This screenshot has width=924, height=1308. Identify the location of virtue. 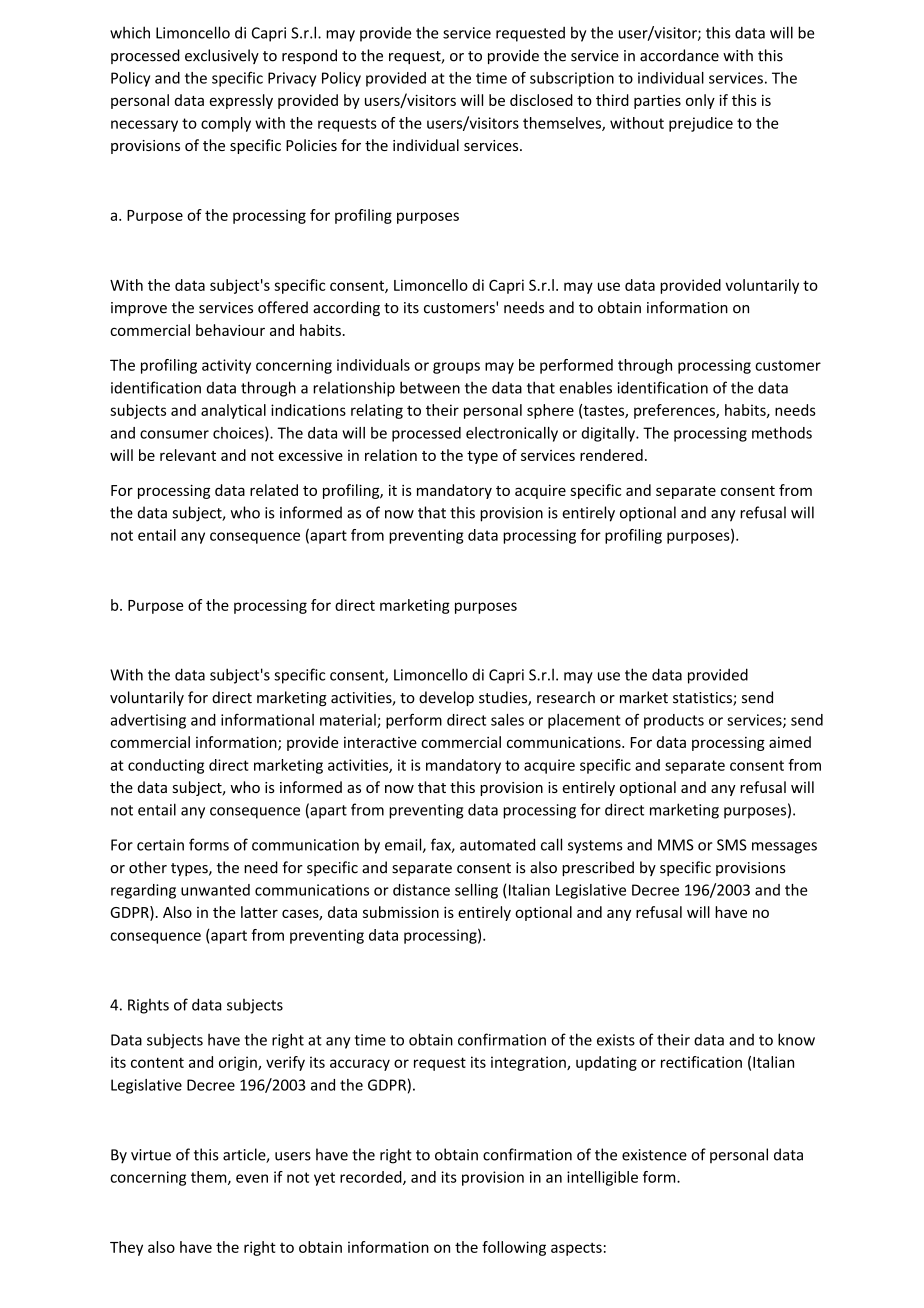
(151, 1155).
